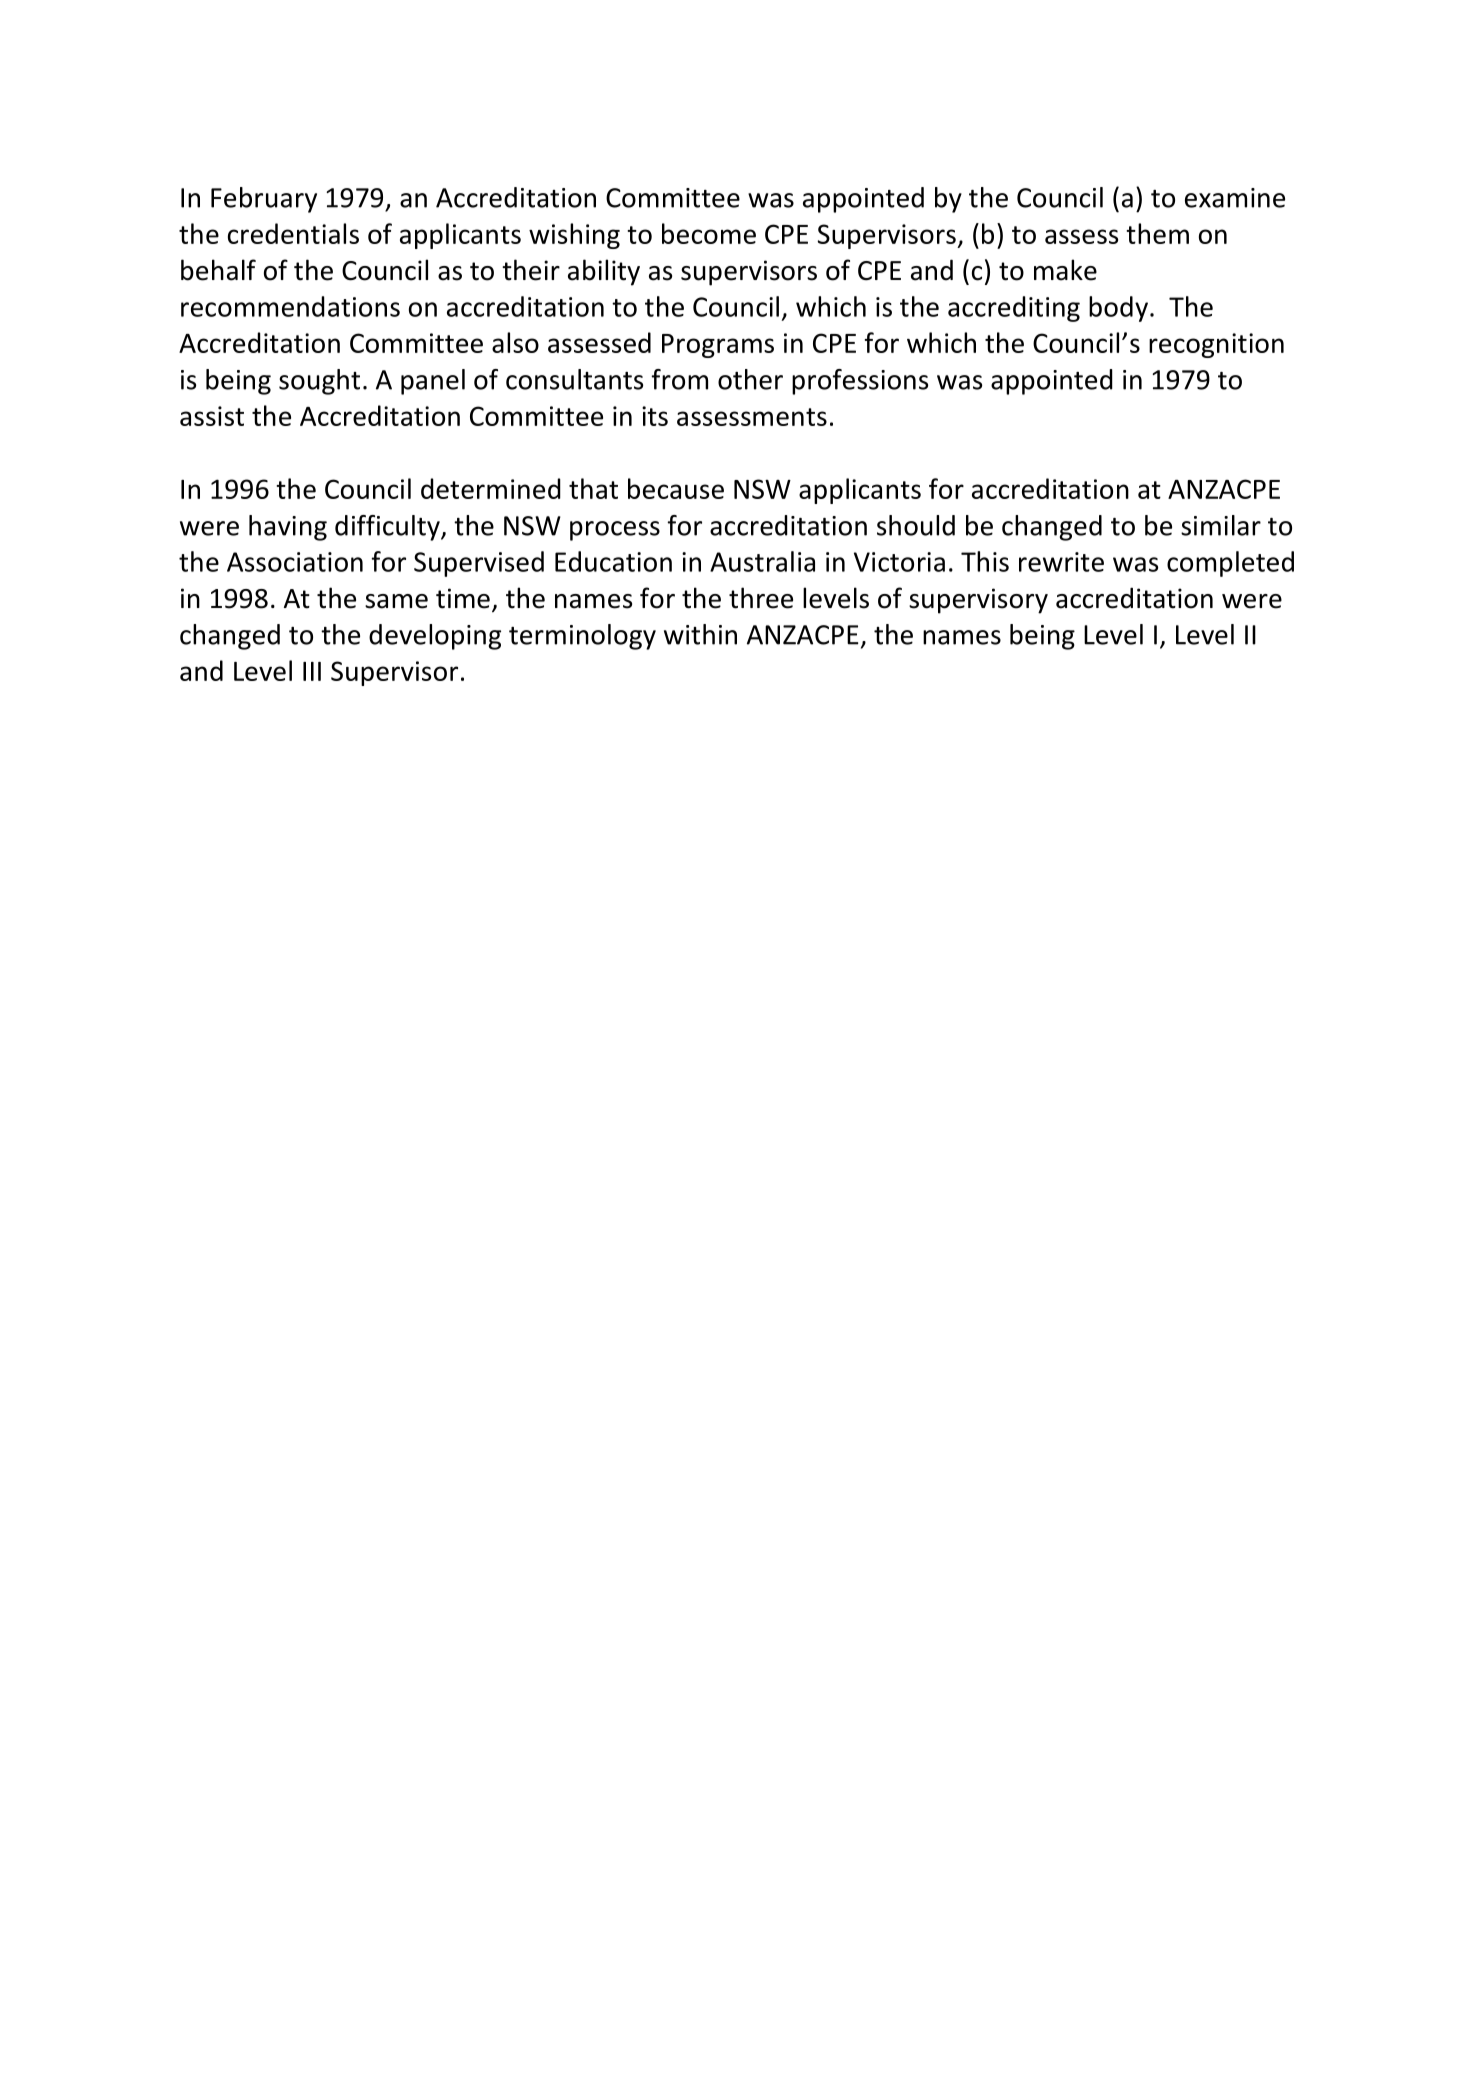 The image size is (1479, 2093). I want to click on III, so click(312, 671).
